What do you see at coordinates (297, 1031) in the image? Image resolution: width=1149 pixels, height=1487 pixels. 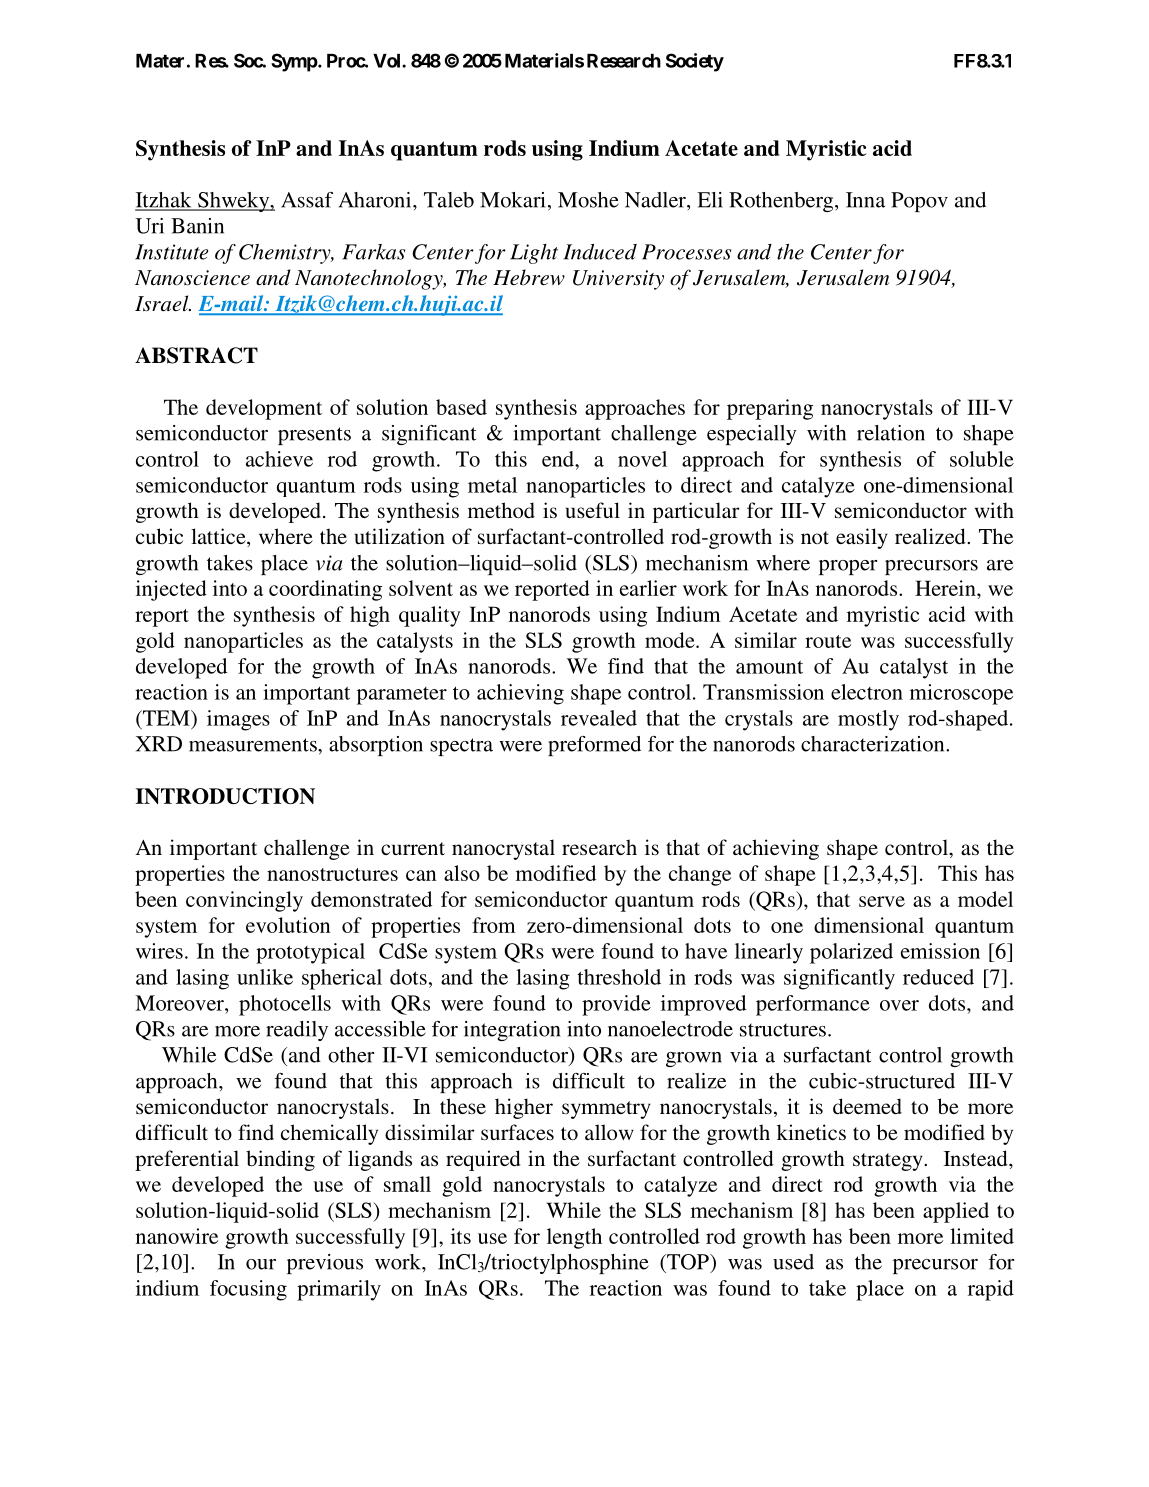 I see `readily` at bounding box center [297, 1031].
